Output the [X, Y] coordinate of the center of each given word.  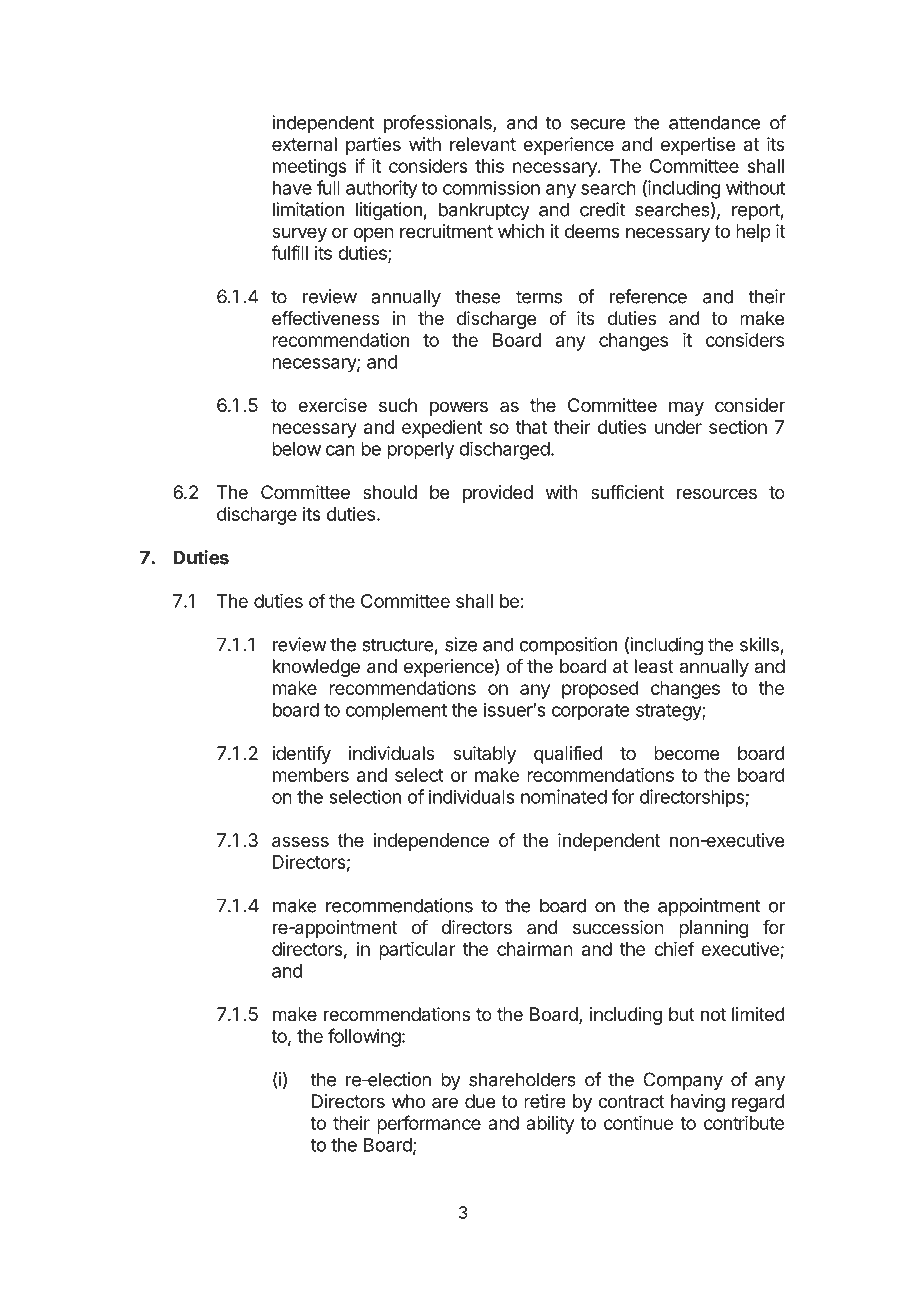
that [531, 427]
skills [759, 644]
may [686, 408]
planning [714, 929]
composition [568, 646]
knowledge [316, 668]
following [364, 1037]
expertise [698, 146]
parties [373, 146]
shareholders [522, 1079]
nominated [564, 796]
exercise [332, 405]
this [489, 166]
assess [300, 842]
